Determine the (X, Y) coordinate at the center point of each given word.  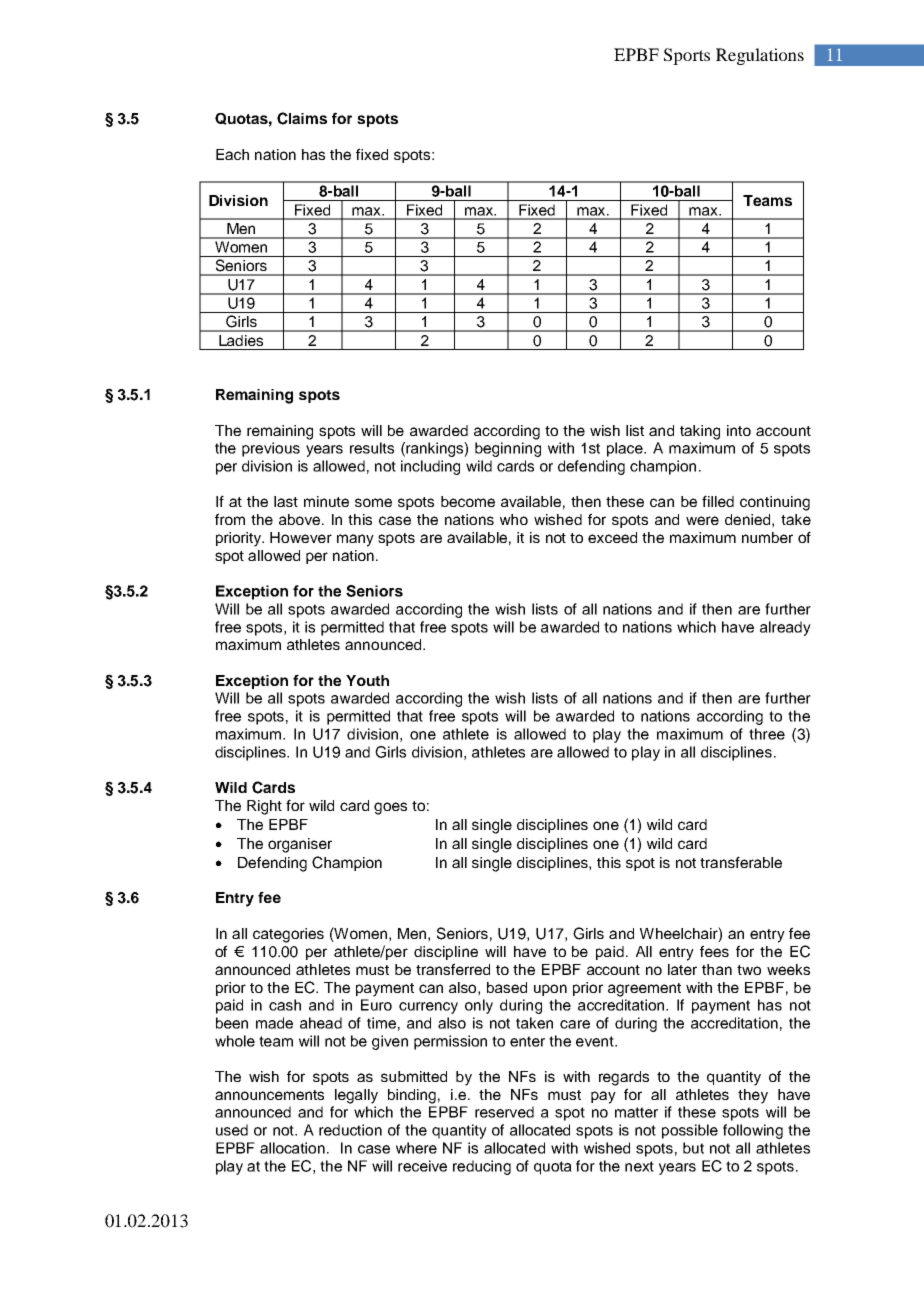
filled (718, 501)
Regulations (760, 56)
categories (288, 935)
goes (390, 808)
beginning (508, 449)
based (507, 987)
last (286, 501)
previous (271, 449)
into (739, 430)
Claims (302, 118)
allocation (292, 1148)
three (767, 734)
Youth (367, 680)
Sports (687, 56)
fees (714, 951)
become (468, 501)
